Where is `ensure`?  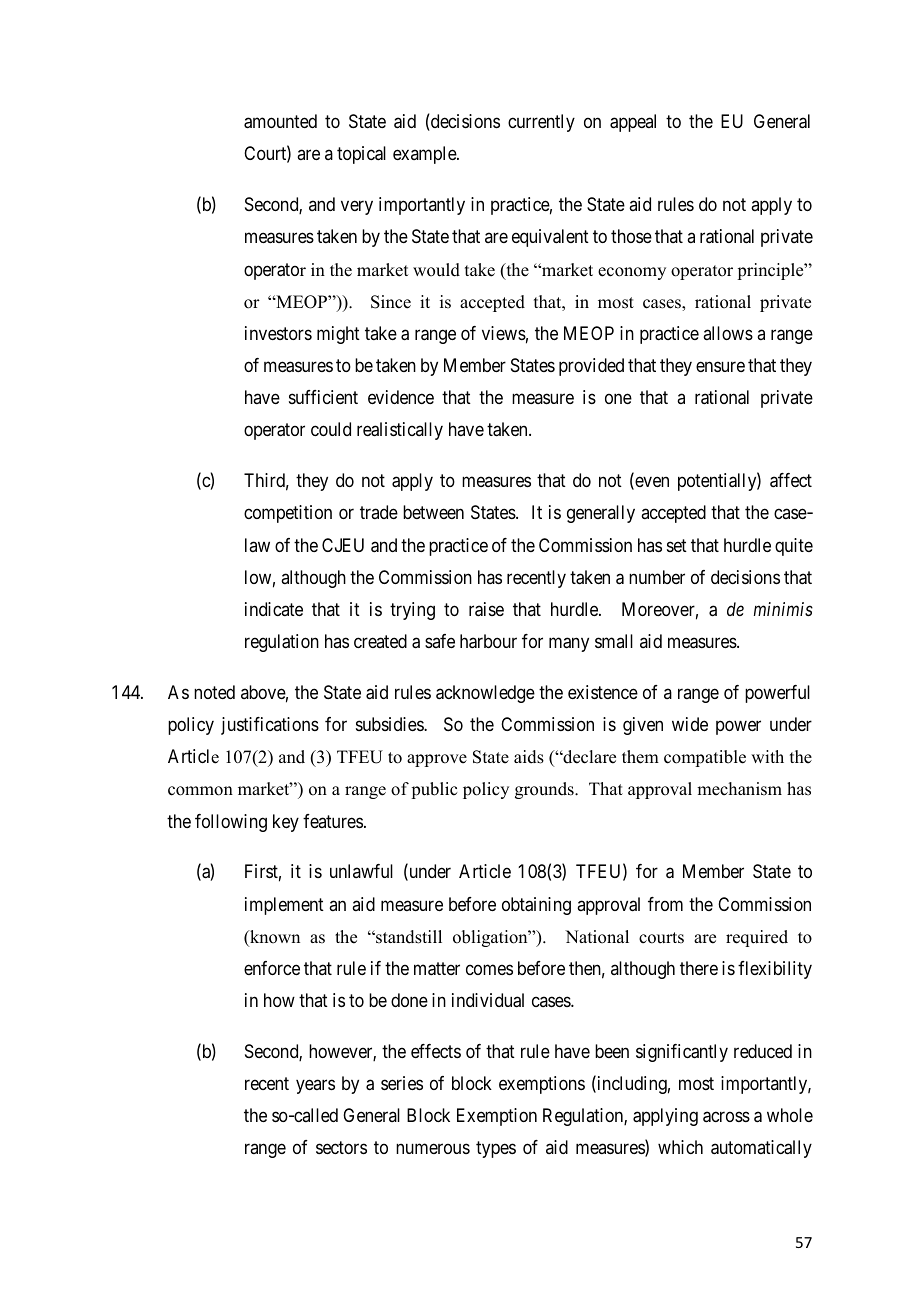
ensure is located at coordinates (720, 366).
